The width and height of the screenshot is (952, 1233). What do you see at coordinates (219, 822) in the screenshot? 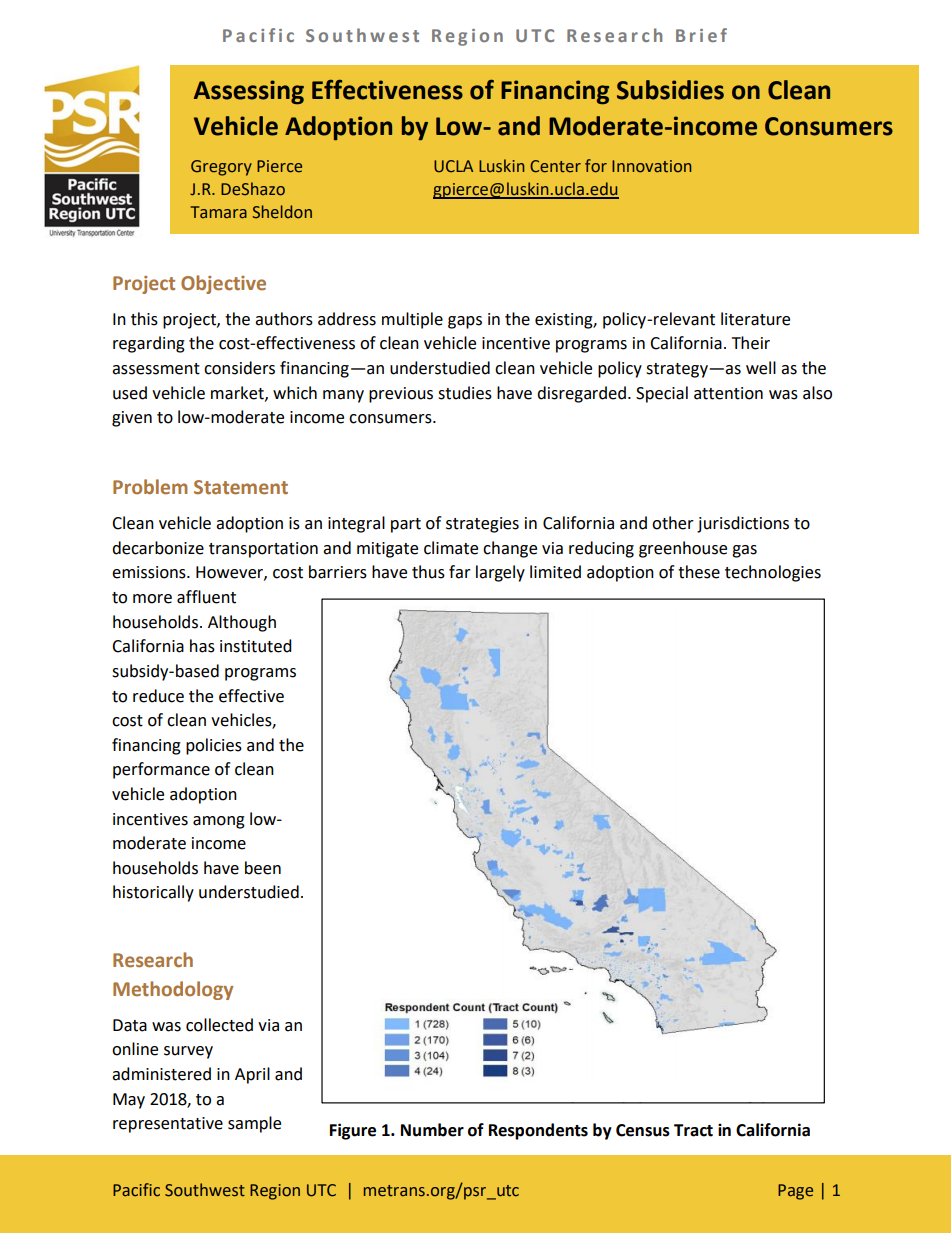
I see `among` at bounding box center [219, 822].
